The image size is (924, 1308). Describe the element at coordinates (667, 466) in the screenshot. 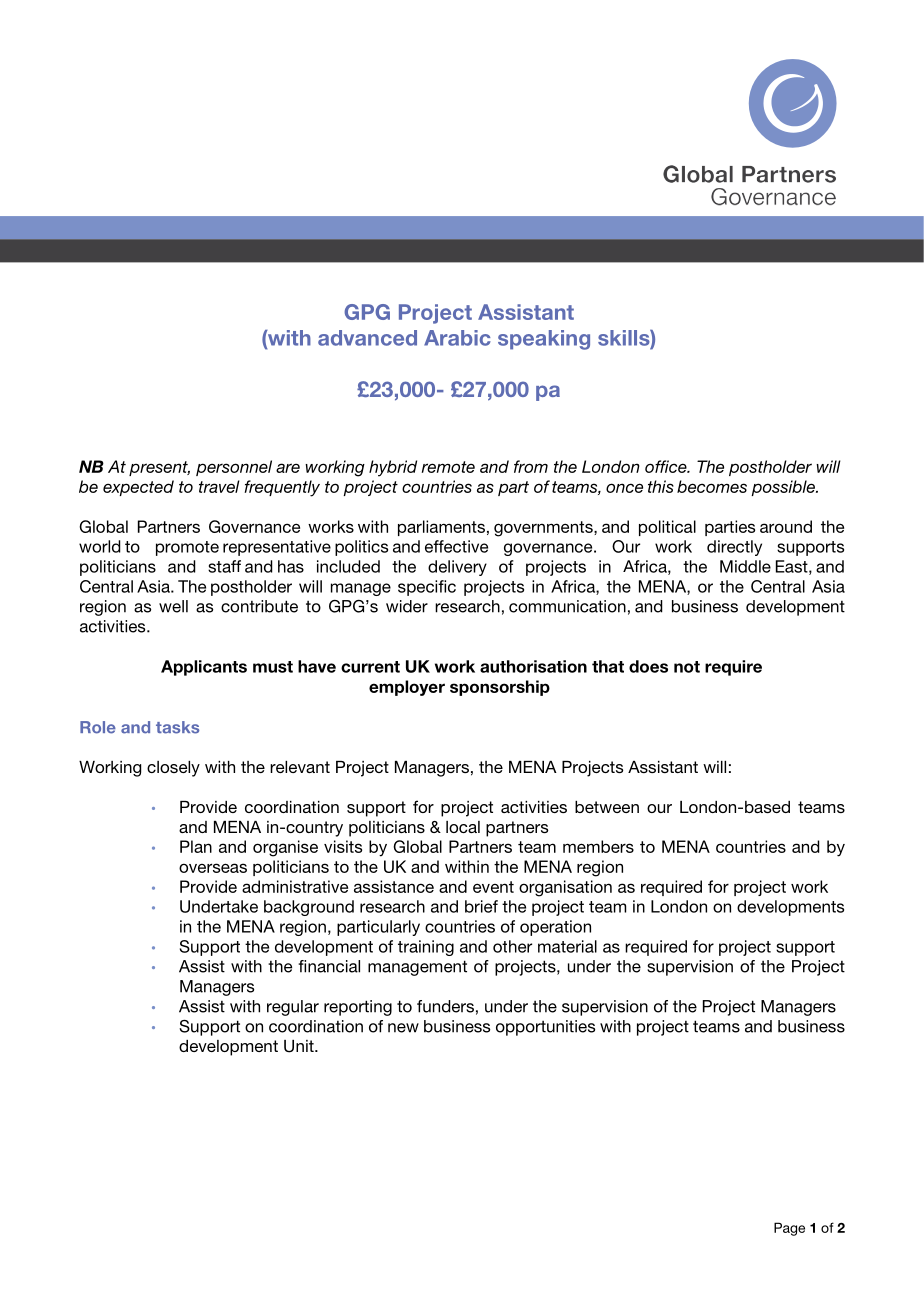

I see `office` at that location.
